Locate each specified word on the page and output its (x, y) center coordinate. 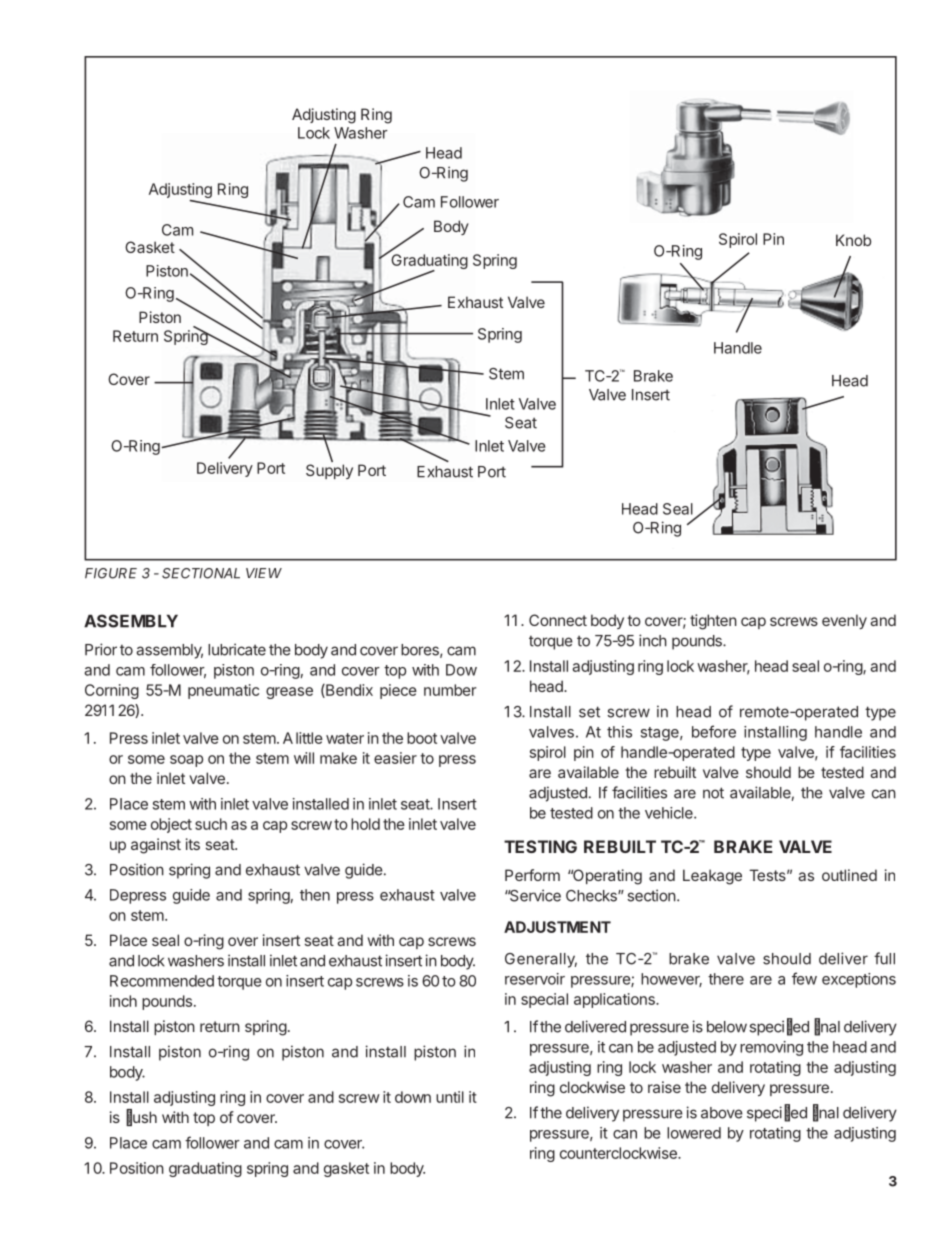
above (722, 1113)
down (413, 1097)
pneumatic (223, 691)
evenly (844, 621)
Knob (853, 240)
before (714, 731)
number (450, 690)
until (450, 1097)
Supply (329, 471)
